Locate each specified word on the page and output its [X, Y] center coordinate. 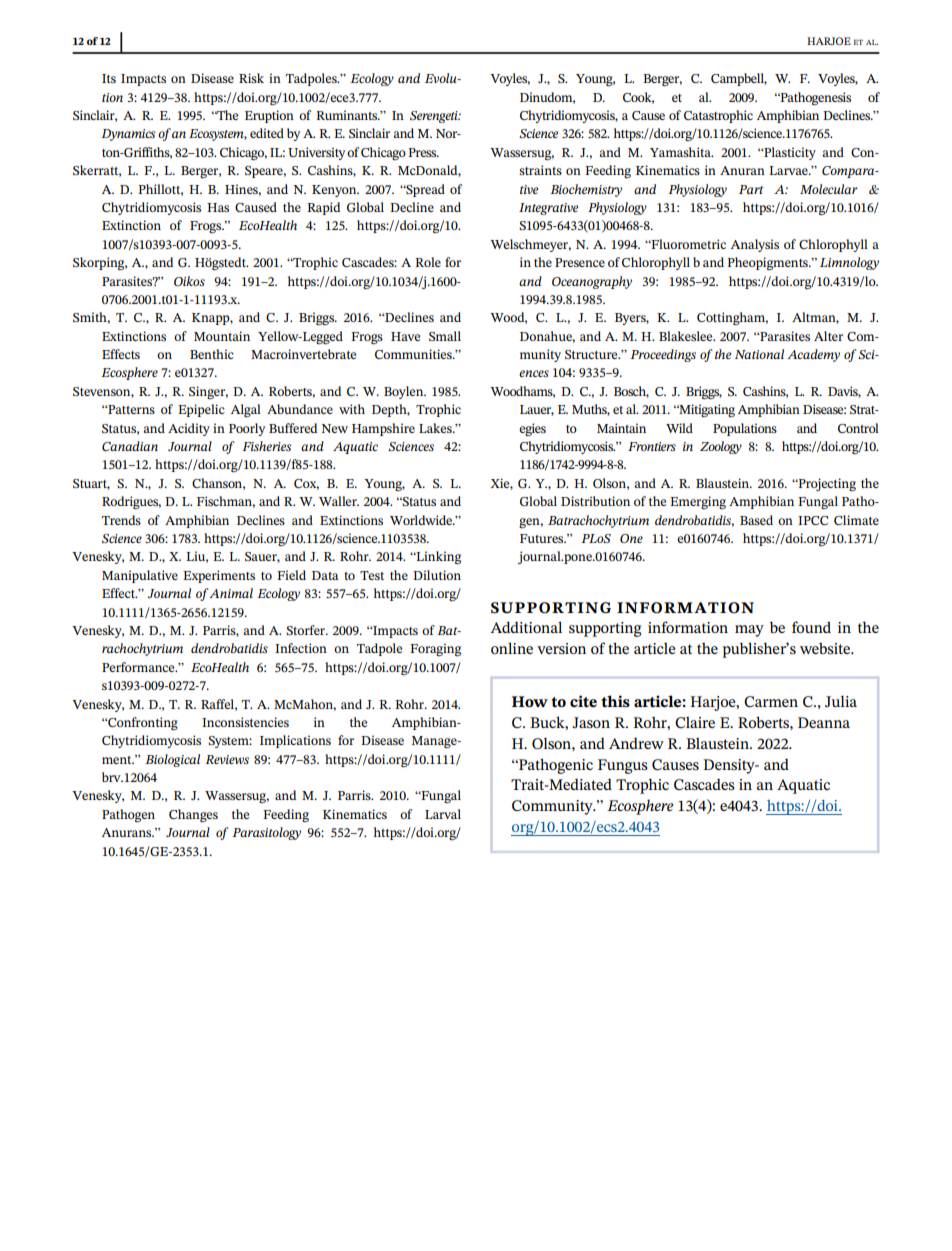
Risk [251, 78]
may [749, 631]
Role [428, 262]
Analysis [755, 245]
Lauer [537, 410]
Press [423, 152]
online [512, 648]
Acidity [189, 429]
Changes [193, 815]
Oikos [189, 281]
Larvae [789, 170]
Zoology [721, 447]
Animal [231, 593]
